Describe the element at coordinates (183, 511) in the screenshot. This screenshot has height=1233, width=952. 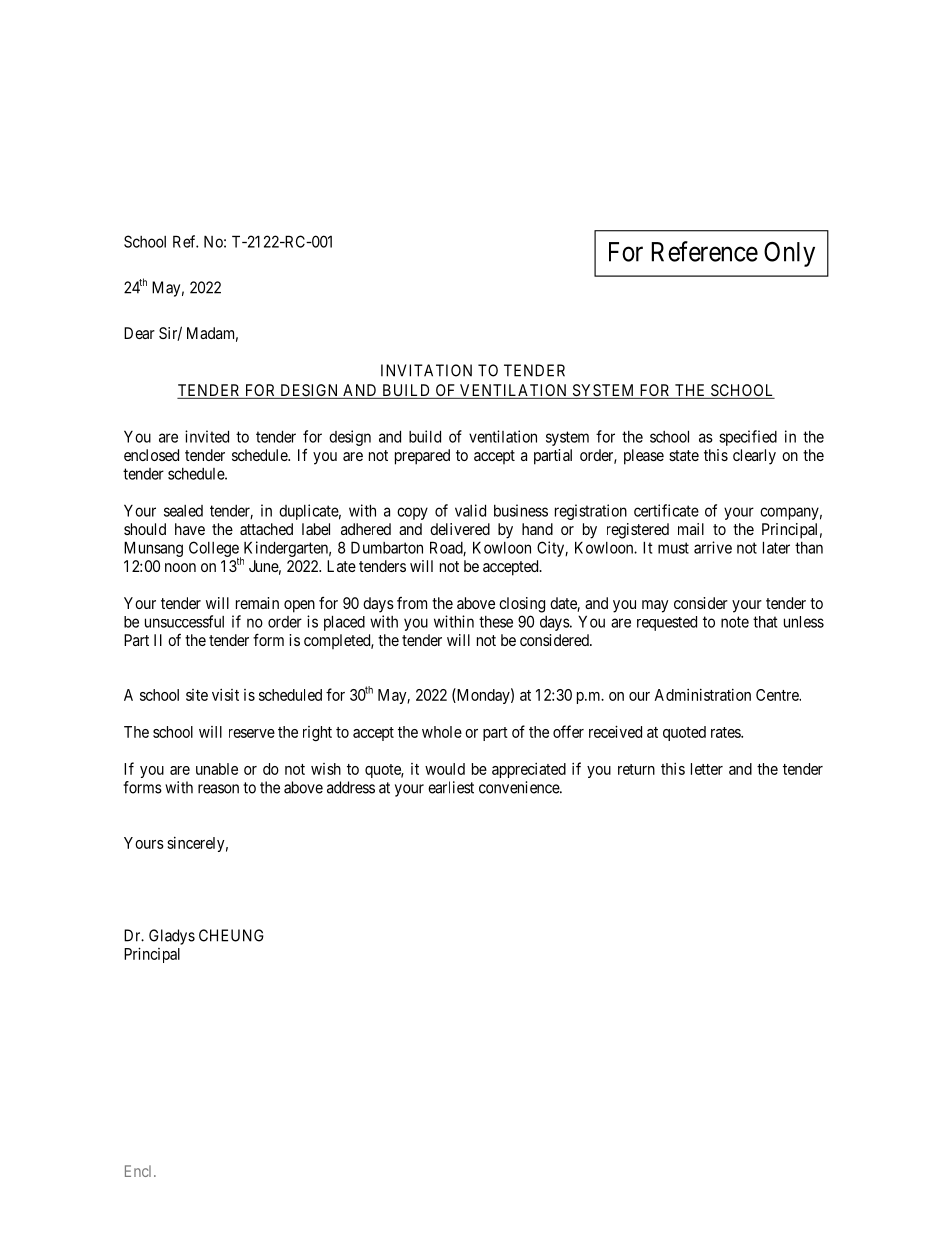
I see `sealed` at that location.
